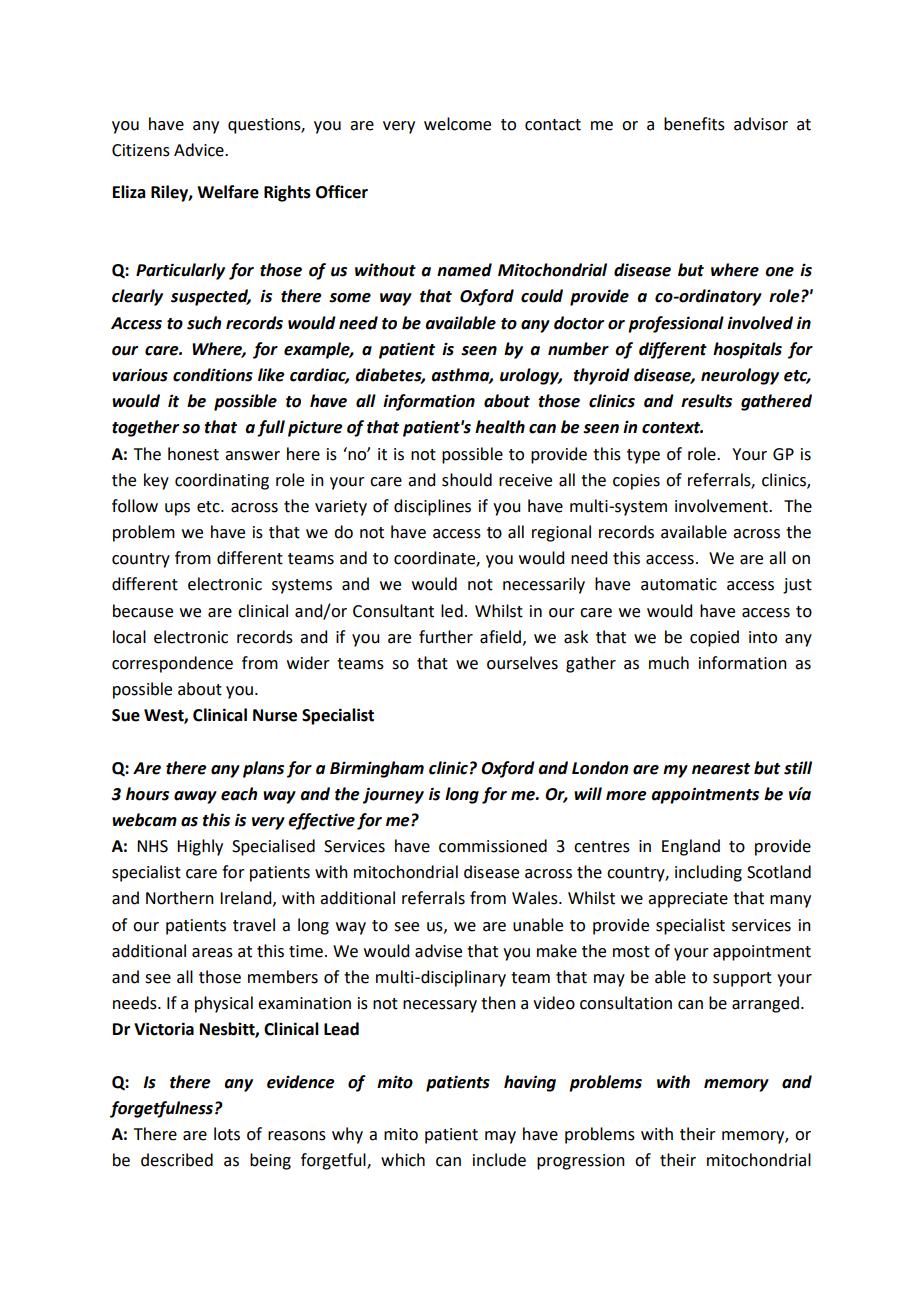 The height and width of the document is (1308, 924). Describe the element at coordinates (446, 637) in the document. I see `further` at that location.
